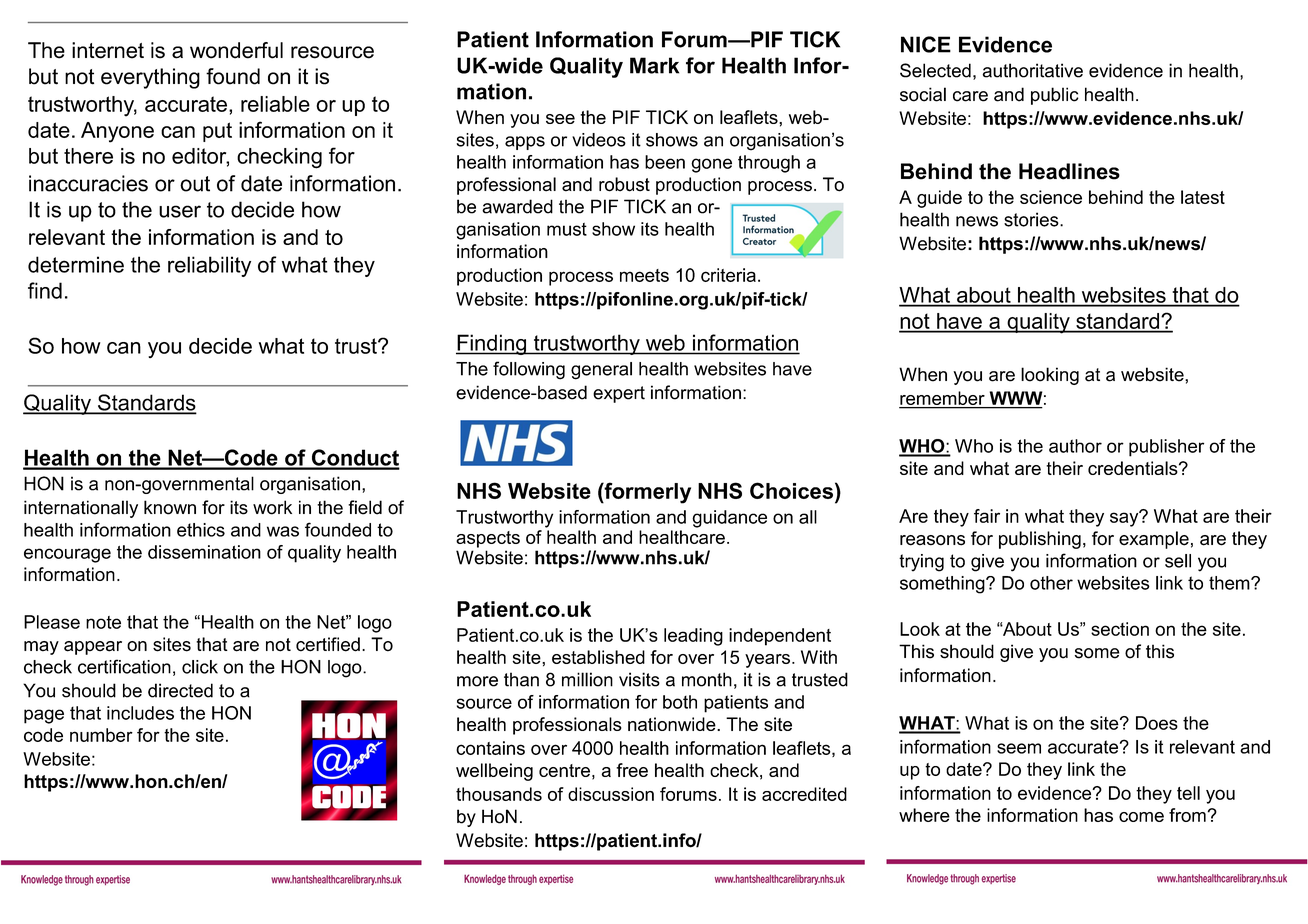 The image size is (1308, 924). What do you see at coordinates (619, 394) in the image?
I see `expert` at bounding box center [619, 394].
